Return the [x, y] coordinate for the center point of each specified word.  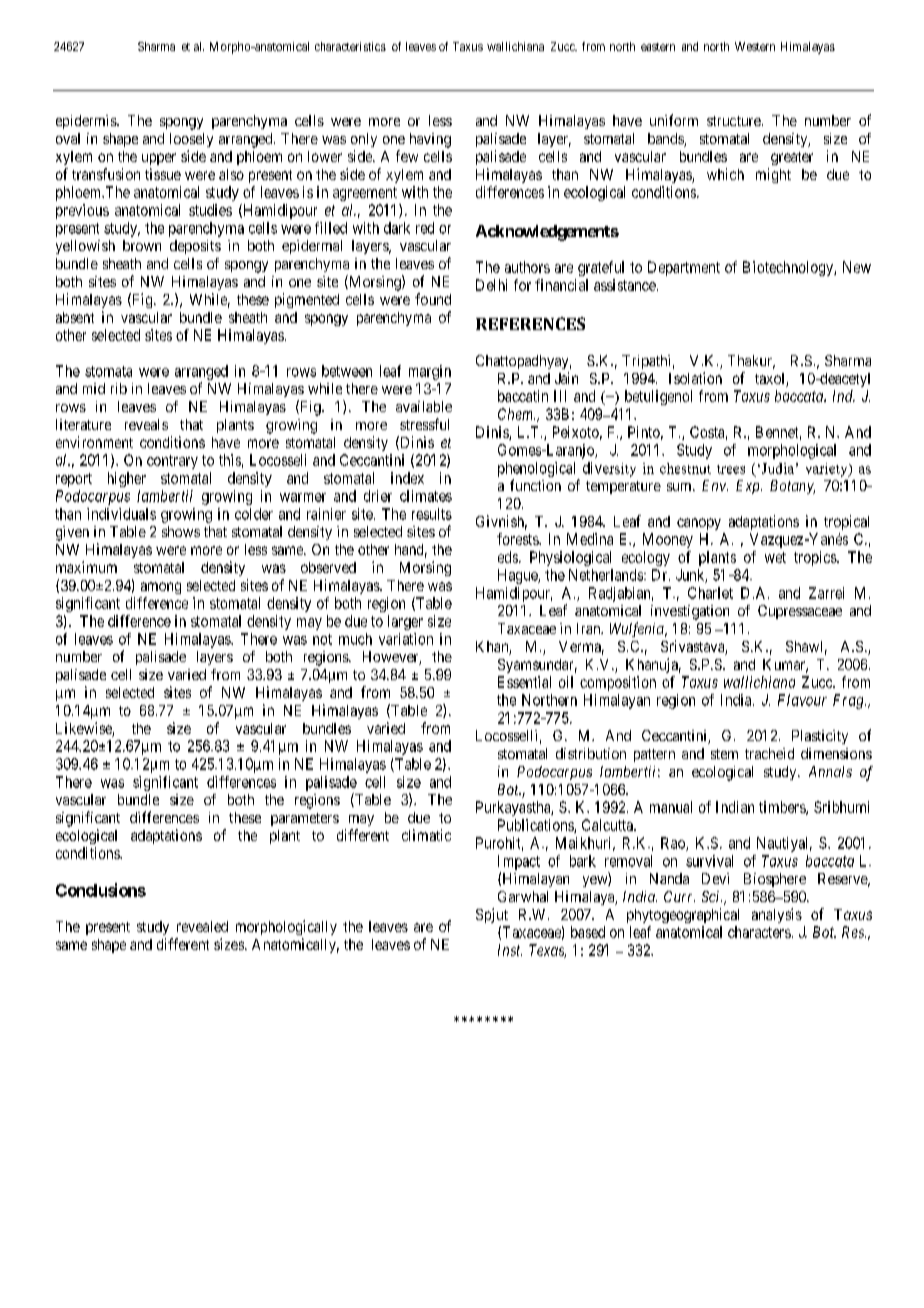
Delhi [491, 285]
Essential [524, 682]
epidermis [87, 122]
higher [127, 479]
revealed [202, 926]
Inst [510, 950]
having [430, 140]
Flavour [802, 700]
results [432, 514]
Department [684, 268]
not [322, 639]
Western [755, 46]
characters [759, 932]
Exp [749, 487]
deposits [195, 247]
